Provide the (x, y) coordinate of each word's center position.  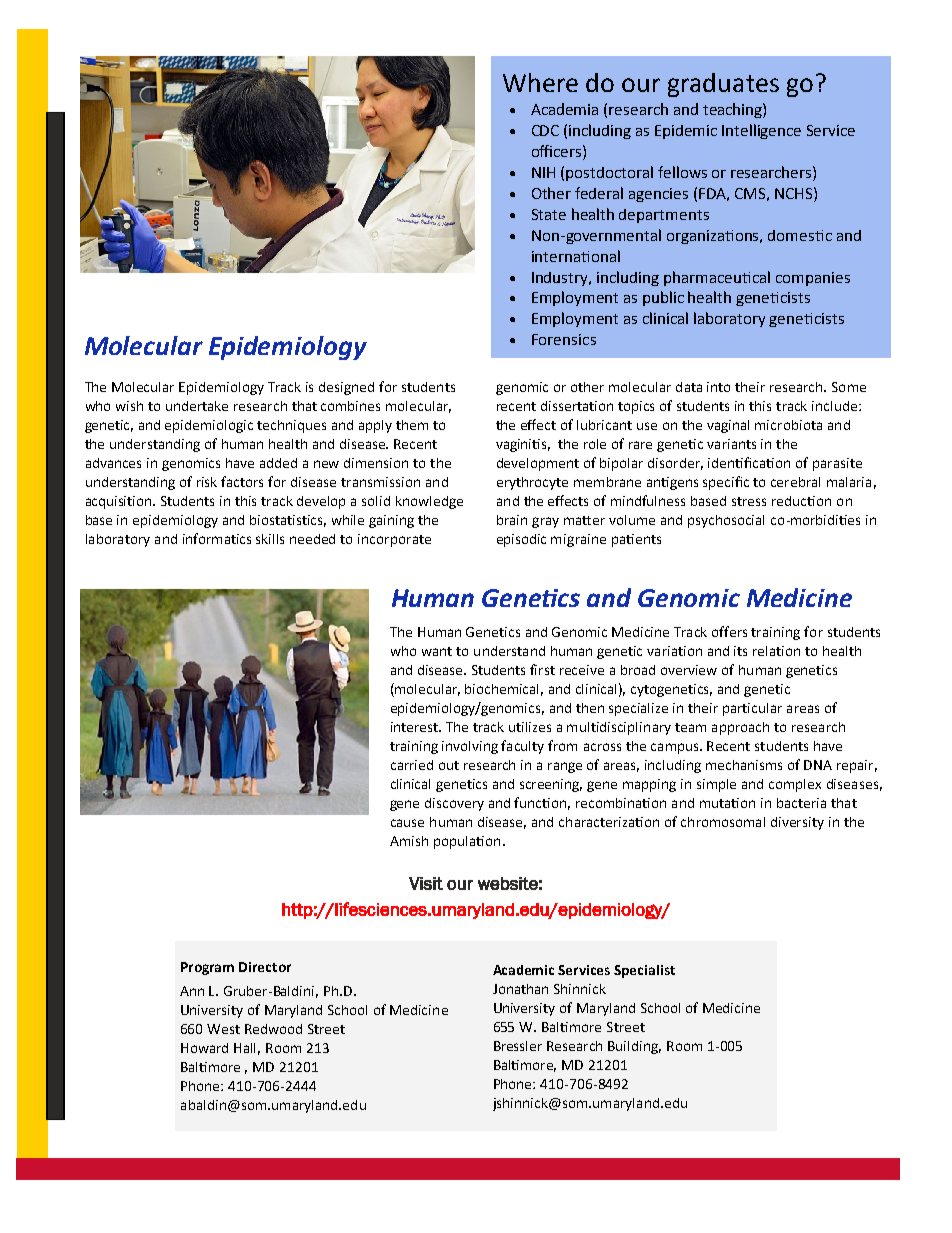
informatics (217, 538)
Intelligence (761, 131)
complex (795, 785)
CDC (545, 130)
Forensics (564, 339)
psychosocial (726, 521)
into (718, 387)
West (223, 1029)
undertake (197, 406)
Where (540, 82)
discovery (454, 804)
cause (407, 823)
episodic (521, 540)
